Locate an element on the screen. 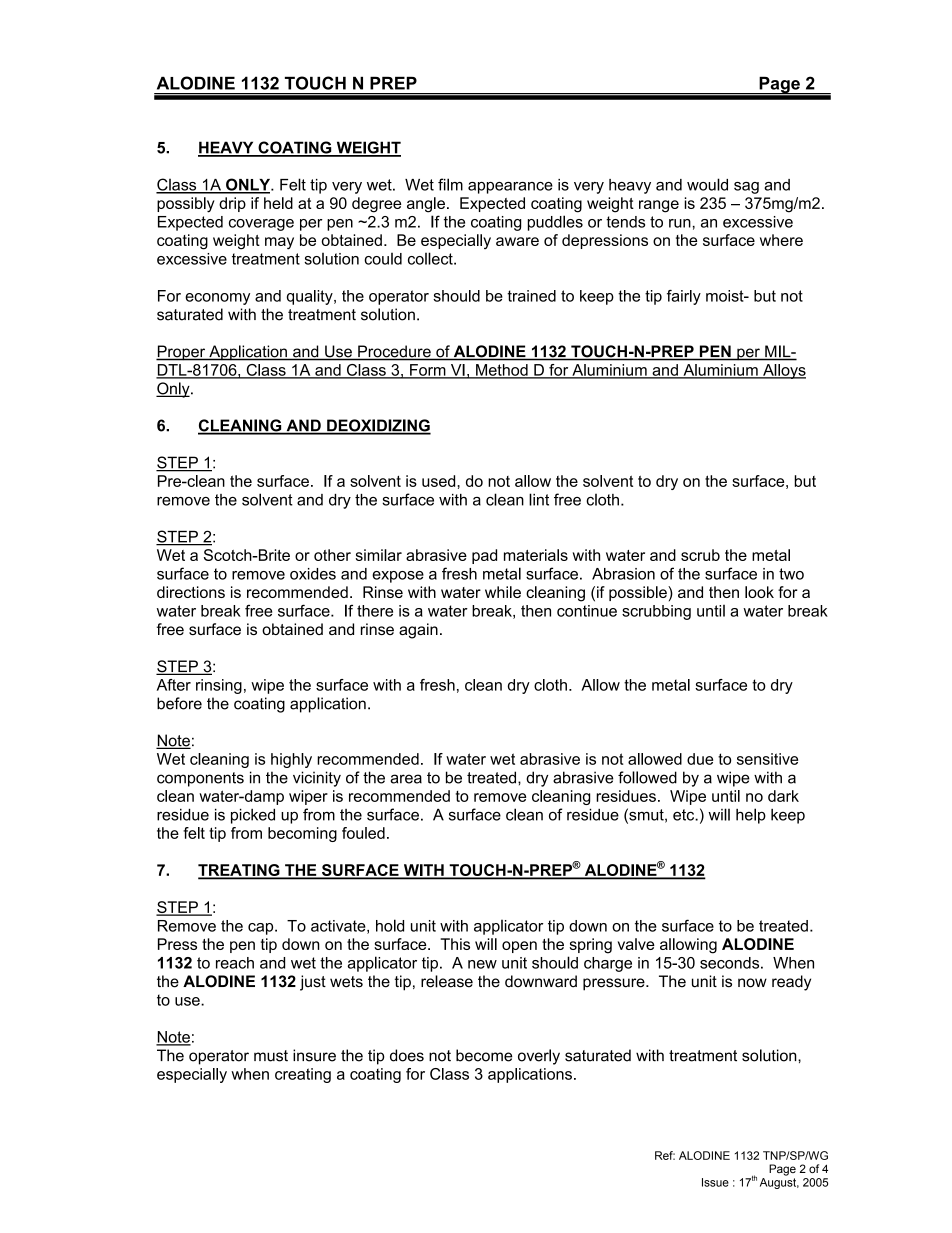 The height and width of the screenshot is (1233, 952). creating is located at coordinates (303, 1075).
